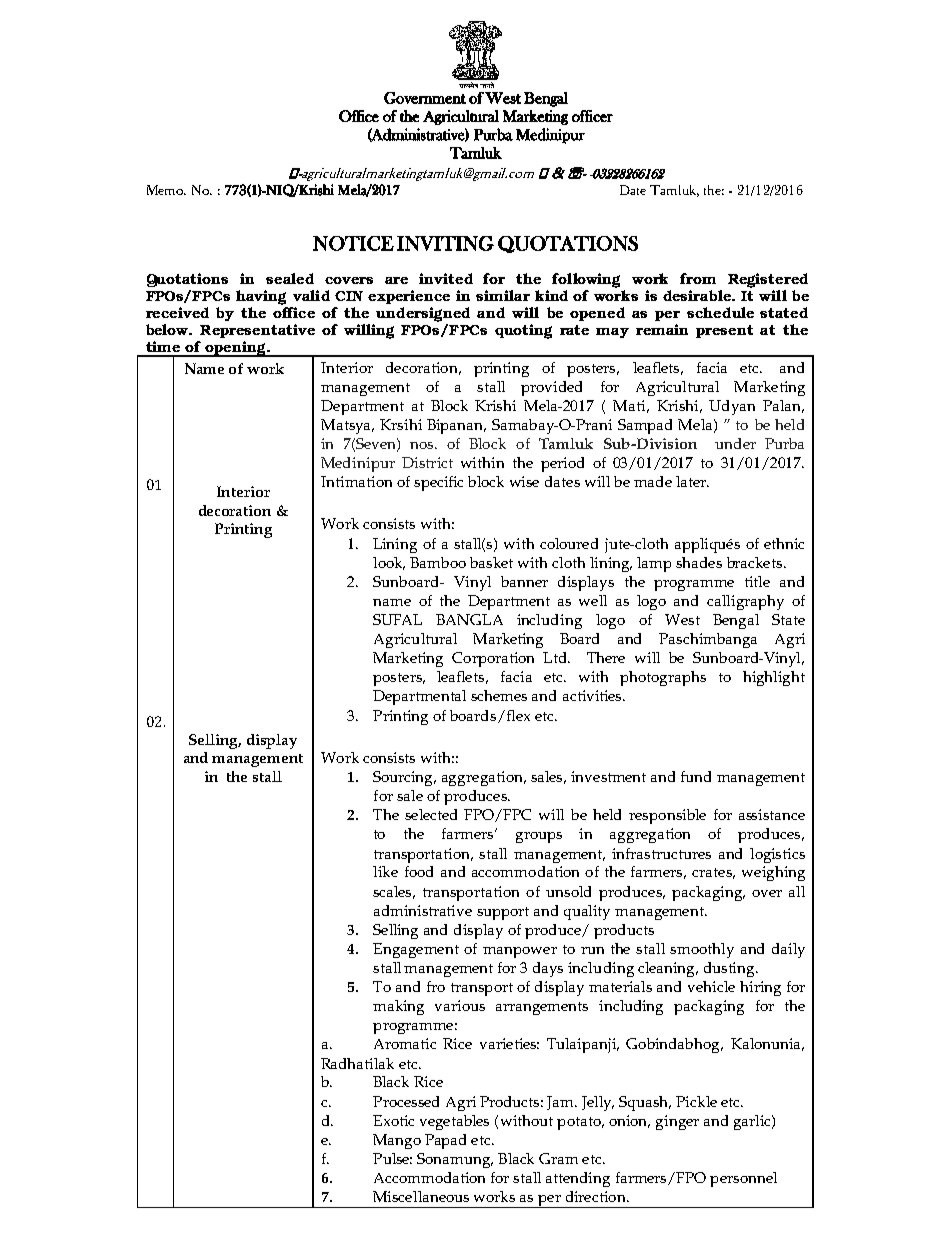 This image has width=952, height=1233. I want to click on Memo, so click(166, 190).
